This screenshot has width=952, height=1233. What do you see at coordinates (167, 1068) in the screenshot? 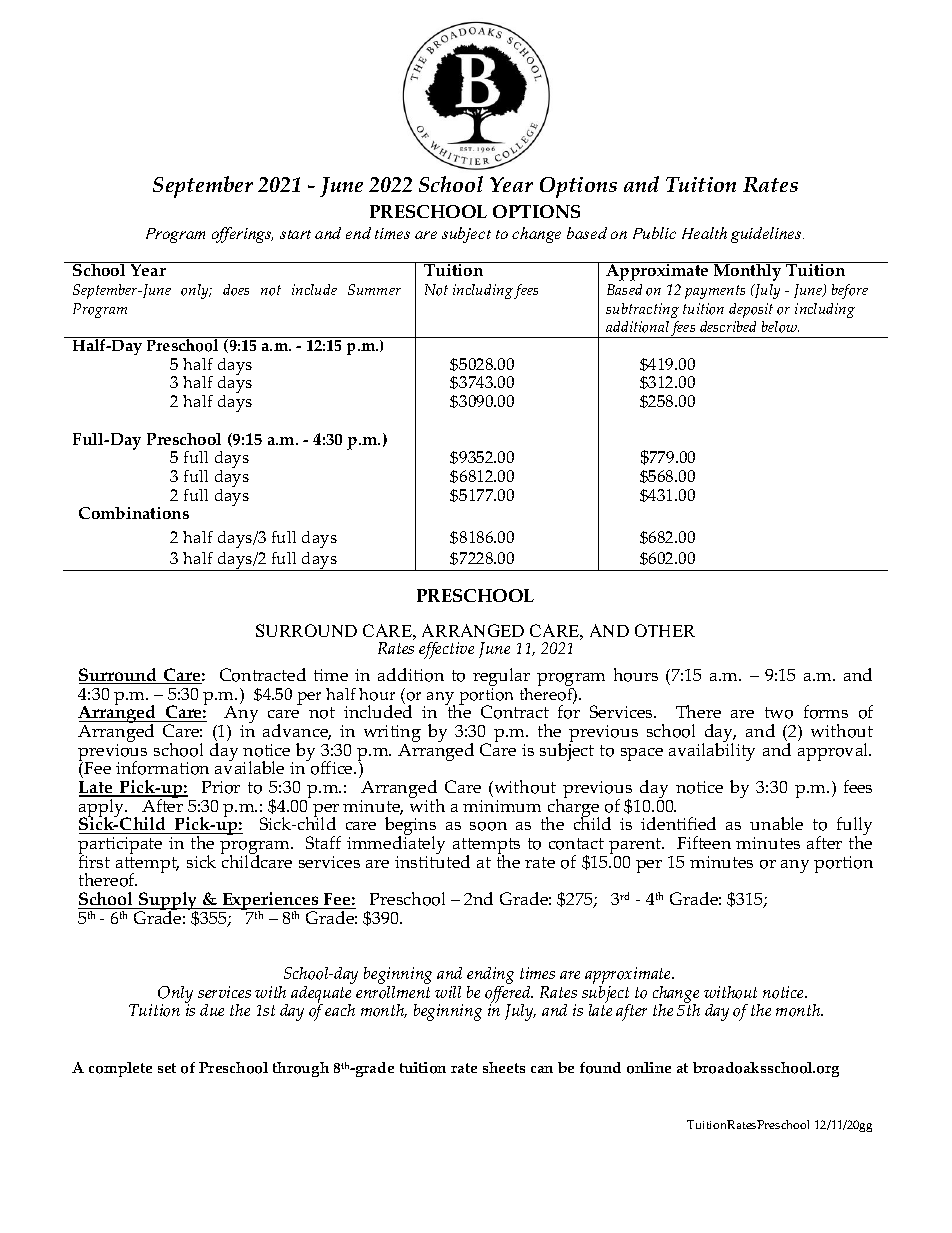
I see `set` at bounding box center [167, 1068].
